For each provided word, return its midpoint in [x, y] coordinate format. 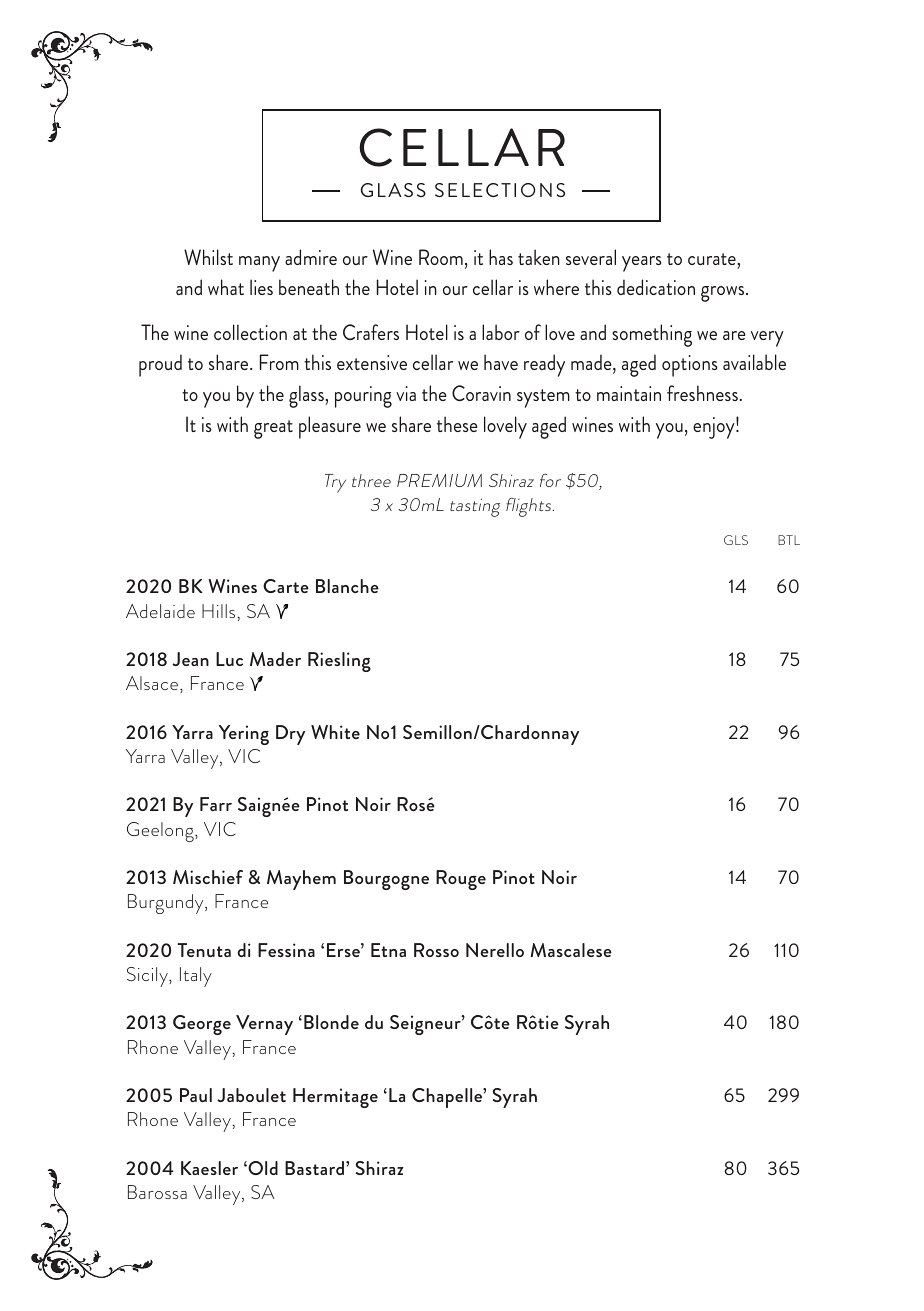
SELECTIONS [500, 190]
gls [736, 540]
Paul [196, 1095]
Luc [229, 659]
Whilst [208, 257]
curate [713, 259]
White [335, 732]
